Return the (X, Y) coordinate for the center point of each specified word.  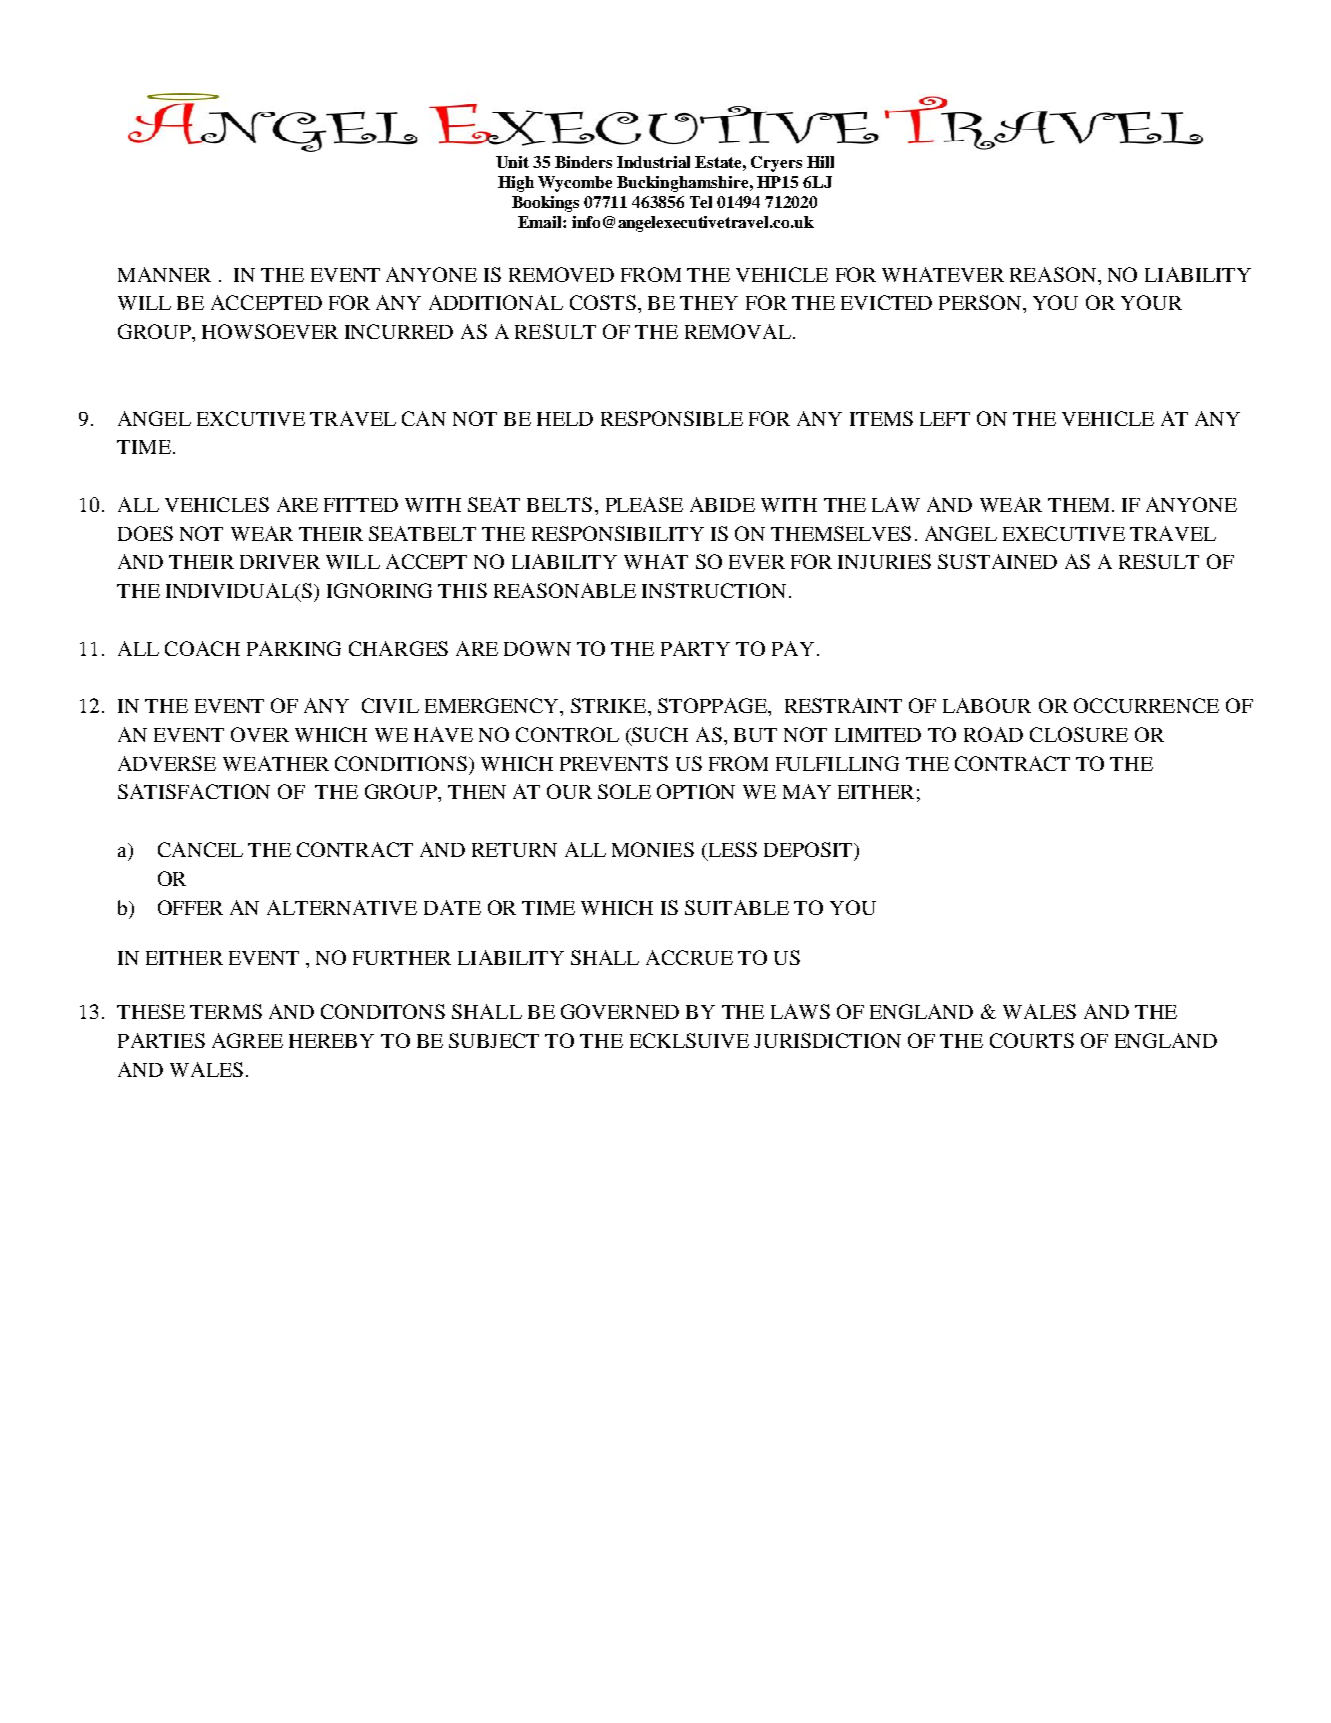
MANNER (164, 274)
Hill (820, 162)
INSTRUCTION (714, 590)
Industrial (653, 162)
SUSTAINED (997, 561)
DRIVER (280, 562)
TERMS (226, 1011)
